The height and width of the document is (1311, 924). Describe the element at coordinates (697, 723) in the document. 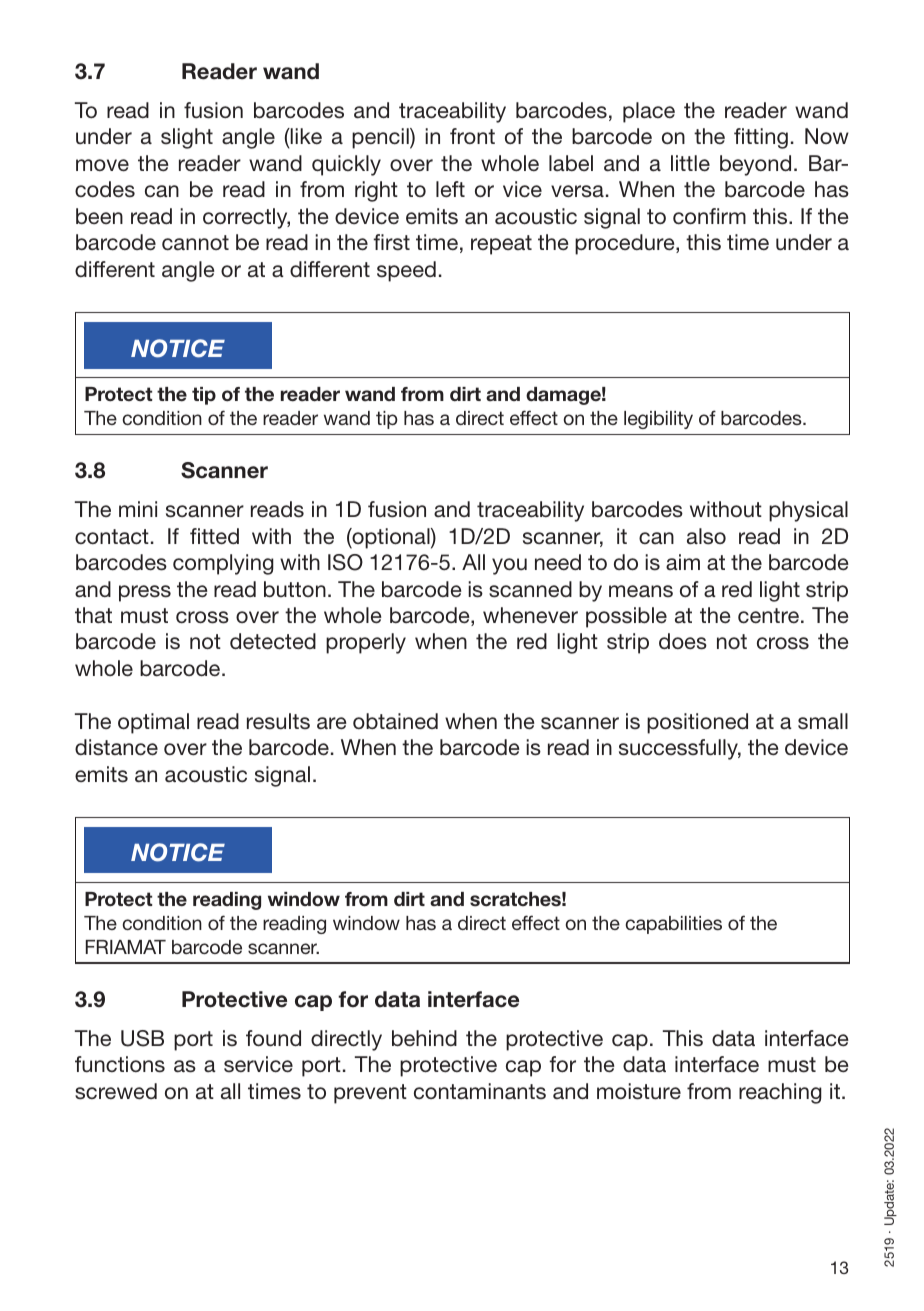

I see `positioned` at that location.
